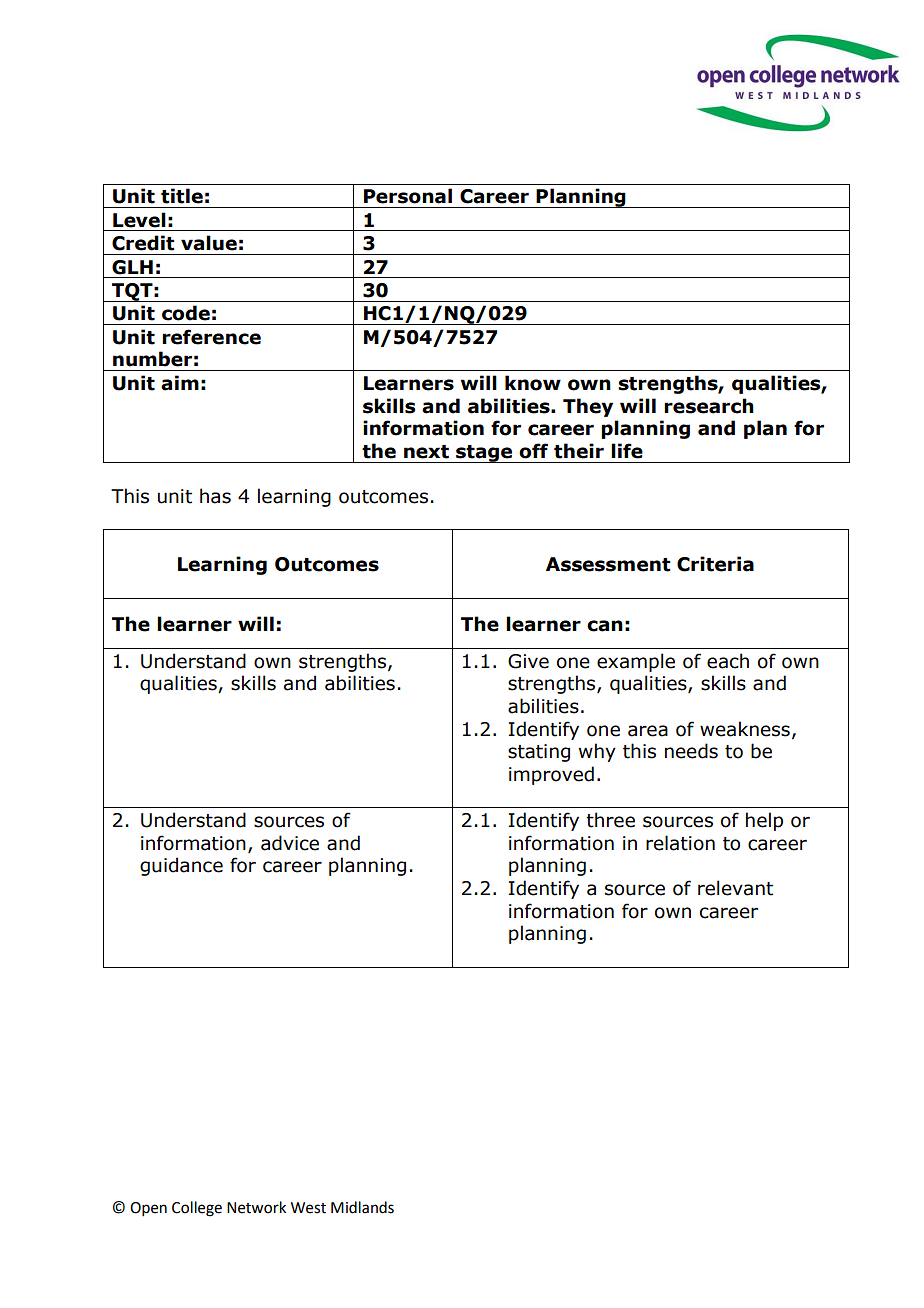 Image resolution: width=924 pixels, height=1308 pixels. I want to click on guidance, so click(181, 866).
